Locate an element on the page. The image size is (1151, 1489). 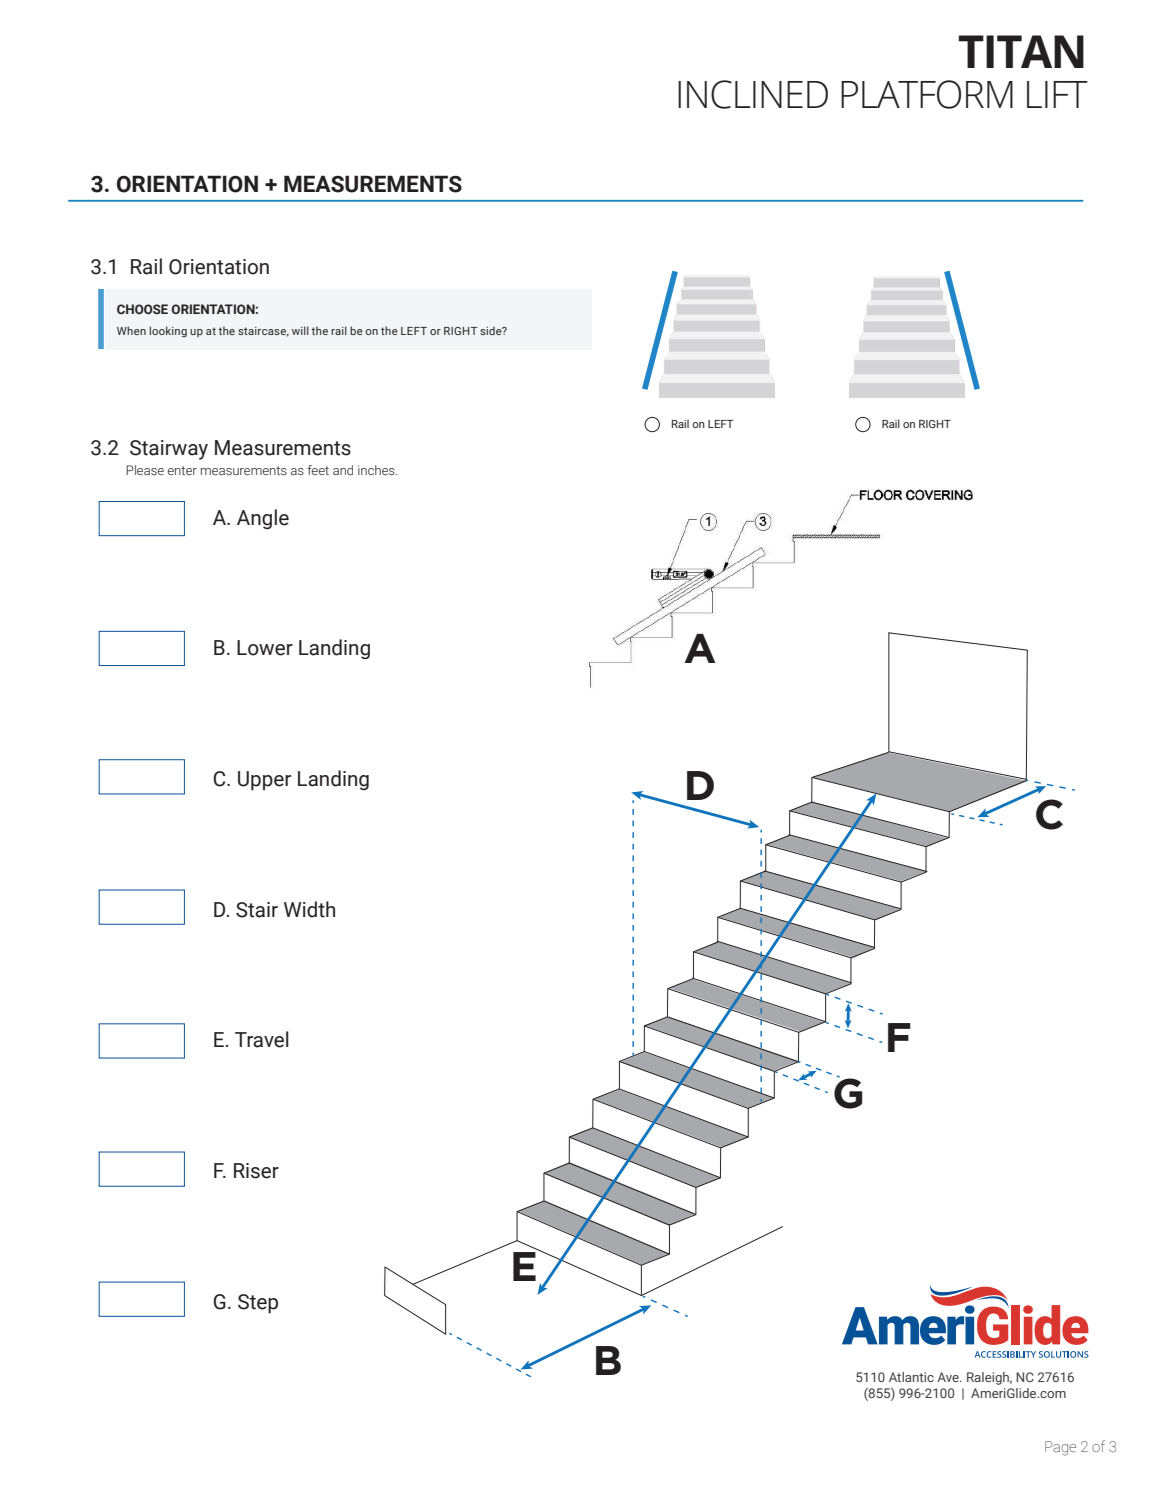
Travel is located at coordinates (262, 1039).
